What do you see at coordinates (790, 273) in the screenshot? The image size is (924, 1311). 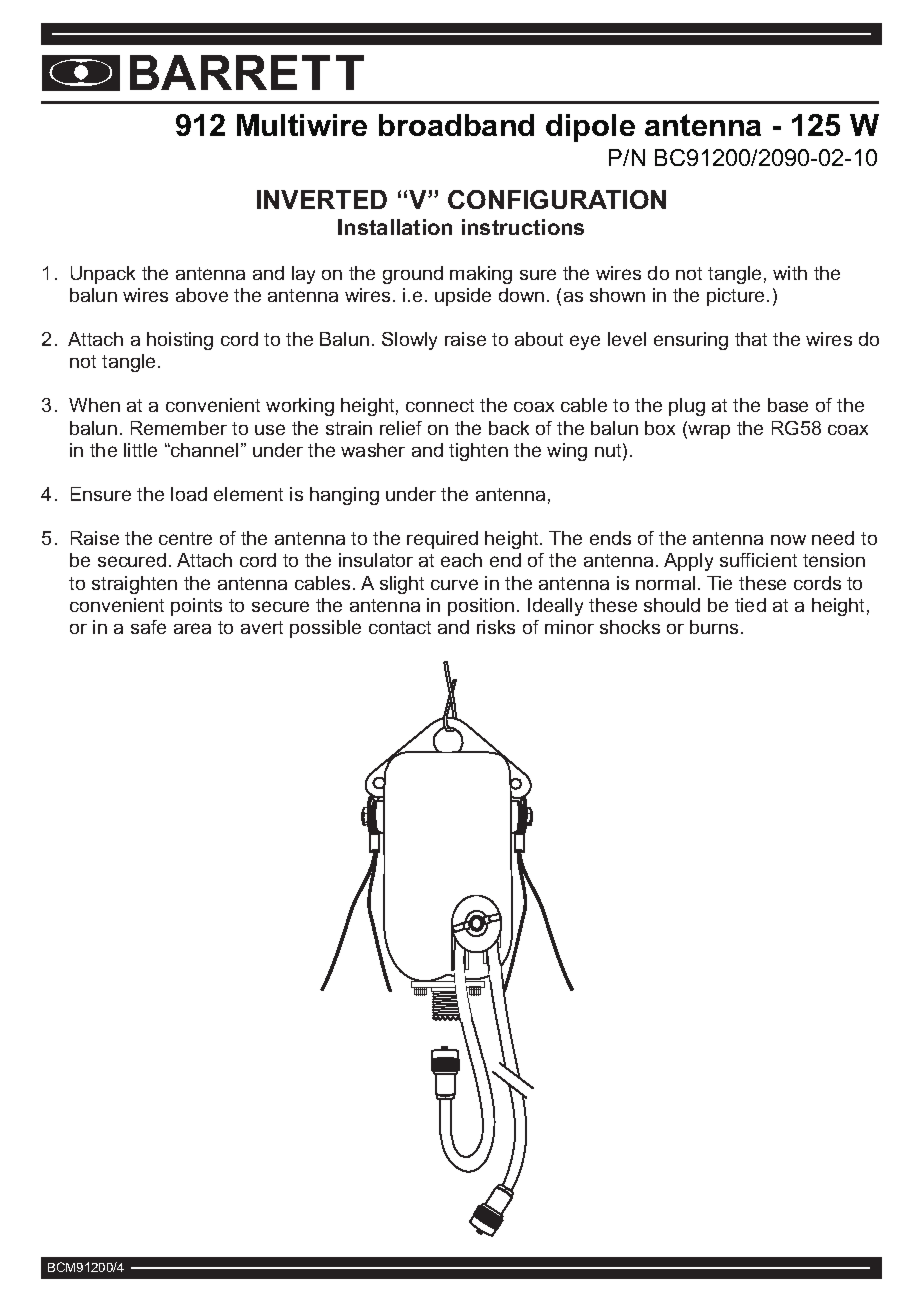 I see `with` at bounding box center [790, 273].
